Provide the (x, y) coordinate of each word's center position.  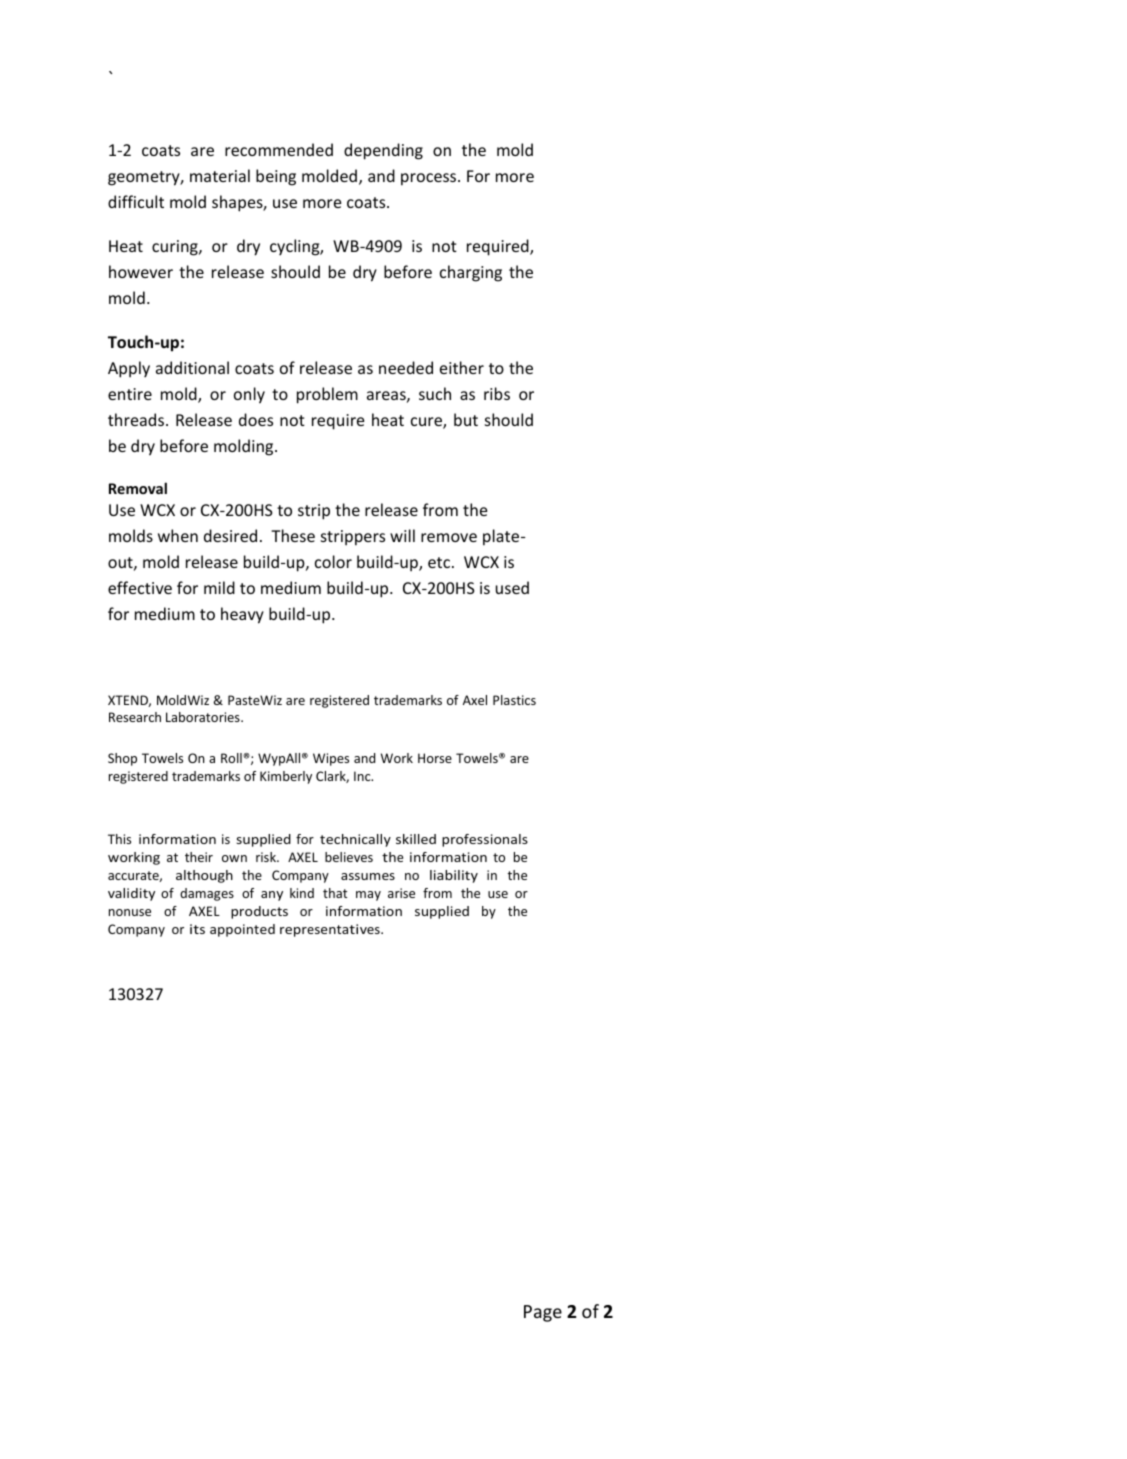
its (197, 929)
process (430, 179)
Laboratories (204, 717)
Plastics (514, 700)
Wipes (331, 759)
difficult (136, 201)
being (276, 177)
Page (543, 1313)
